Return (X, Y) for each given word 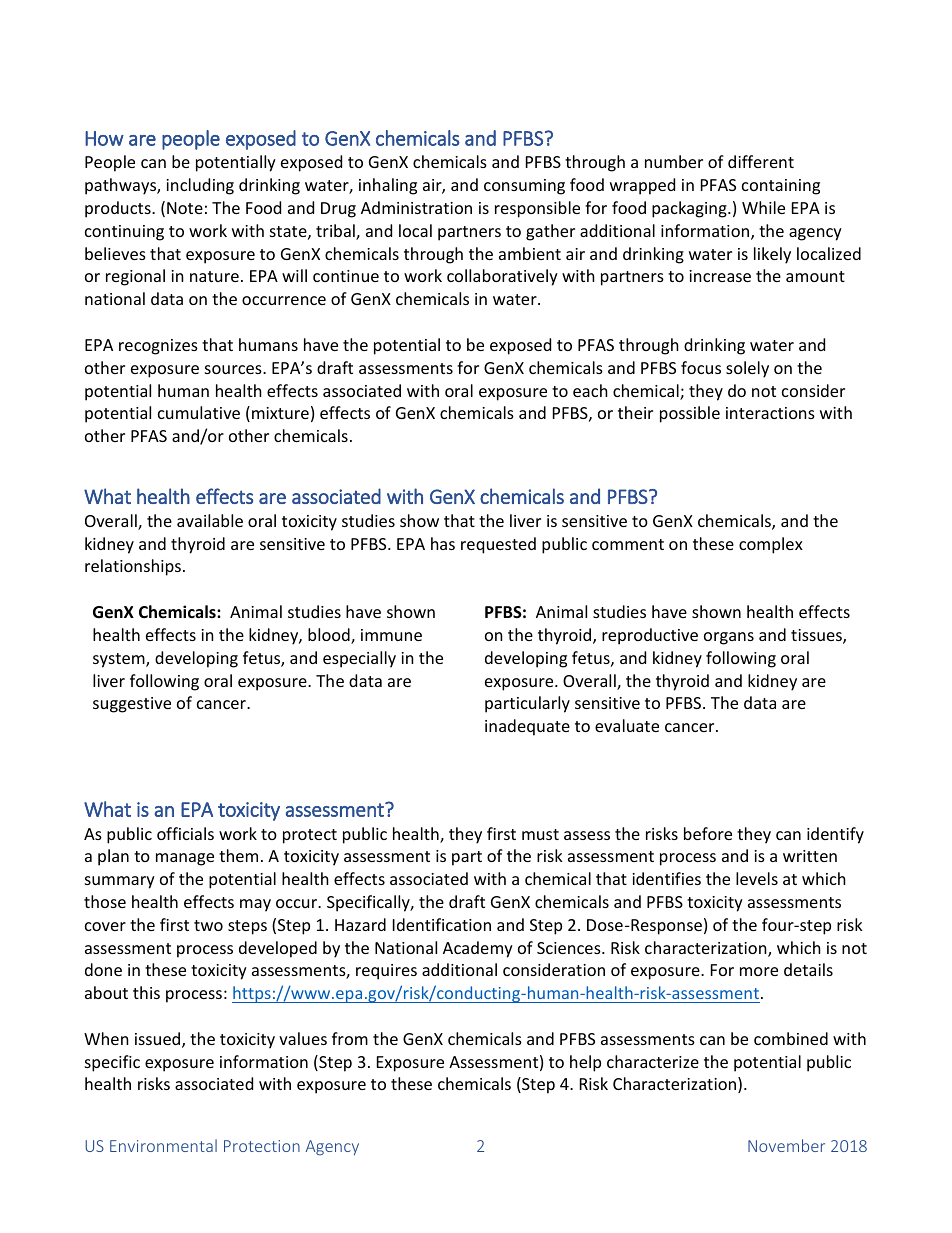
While (763, 207)
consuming (524, 187)
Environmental (163, 1145)
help (585, 1063)
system (120, 660)
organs (729, 638)
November (786, 1145)
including (200, 186)
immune (391, 635)
